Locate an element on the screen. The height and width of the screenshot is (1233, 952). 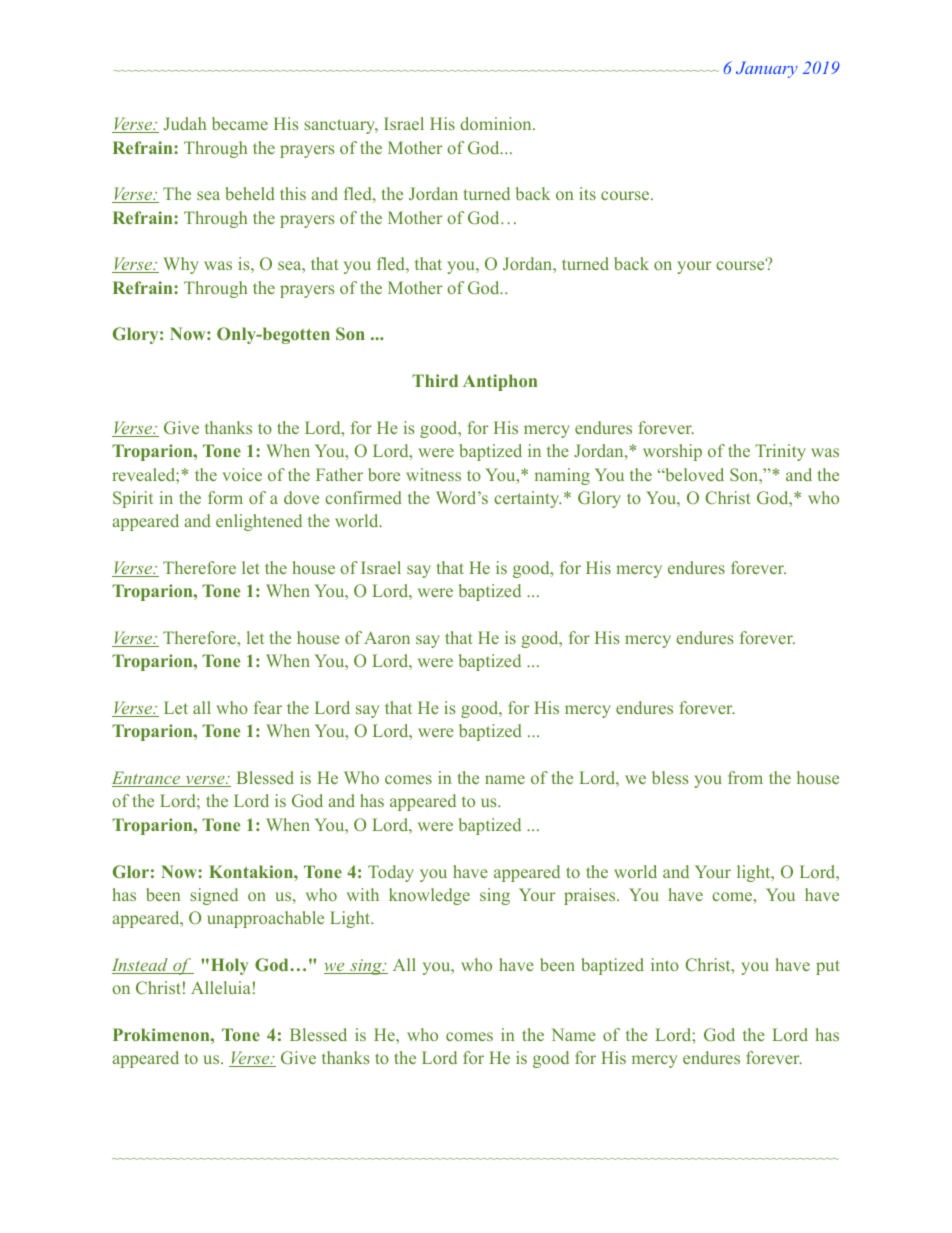
dominion is located at coordinates (497, 123).
